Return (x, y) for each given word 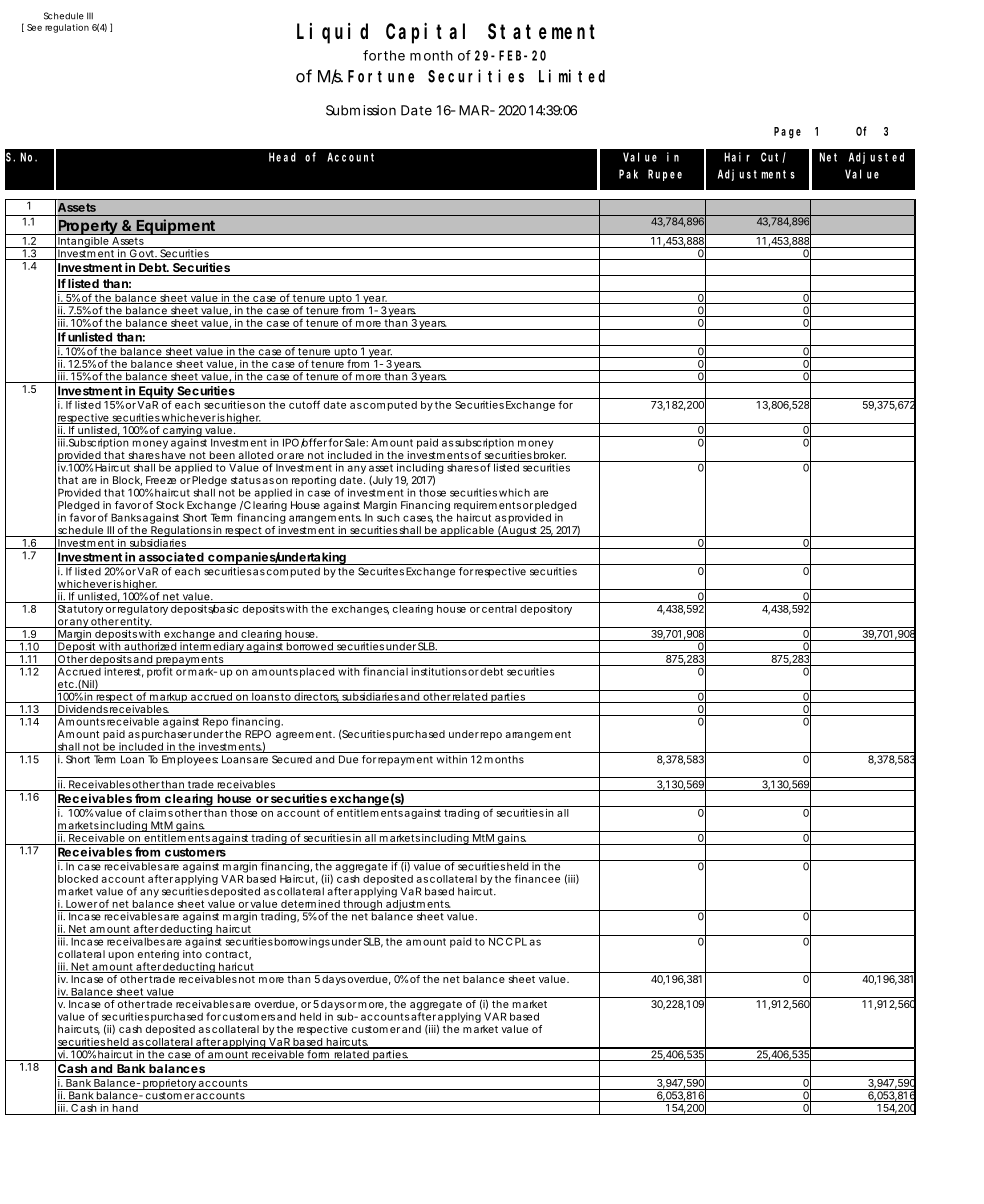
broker (550, 456)
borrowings (302, 941)
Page (787, 133)
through (362, 906)
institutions (438, 670)
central (499, 609)
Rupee (665, 175)
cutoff (304, 404)
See (34, 27)
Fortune (381, 76)
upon (121, 956)
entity (135, 622)
